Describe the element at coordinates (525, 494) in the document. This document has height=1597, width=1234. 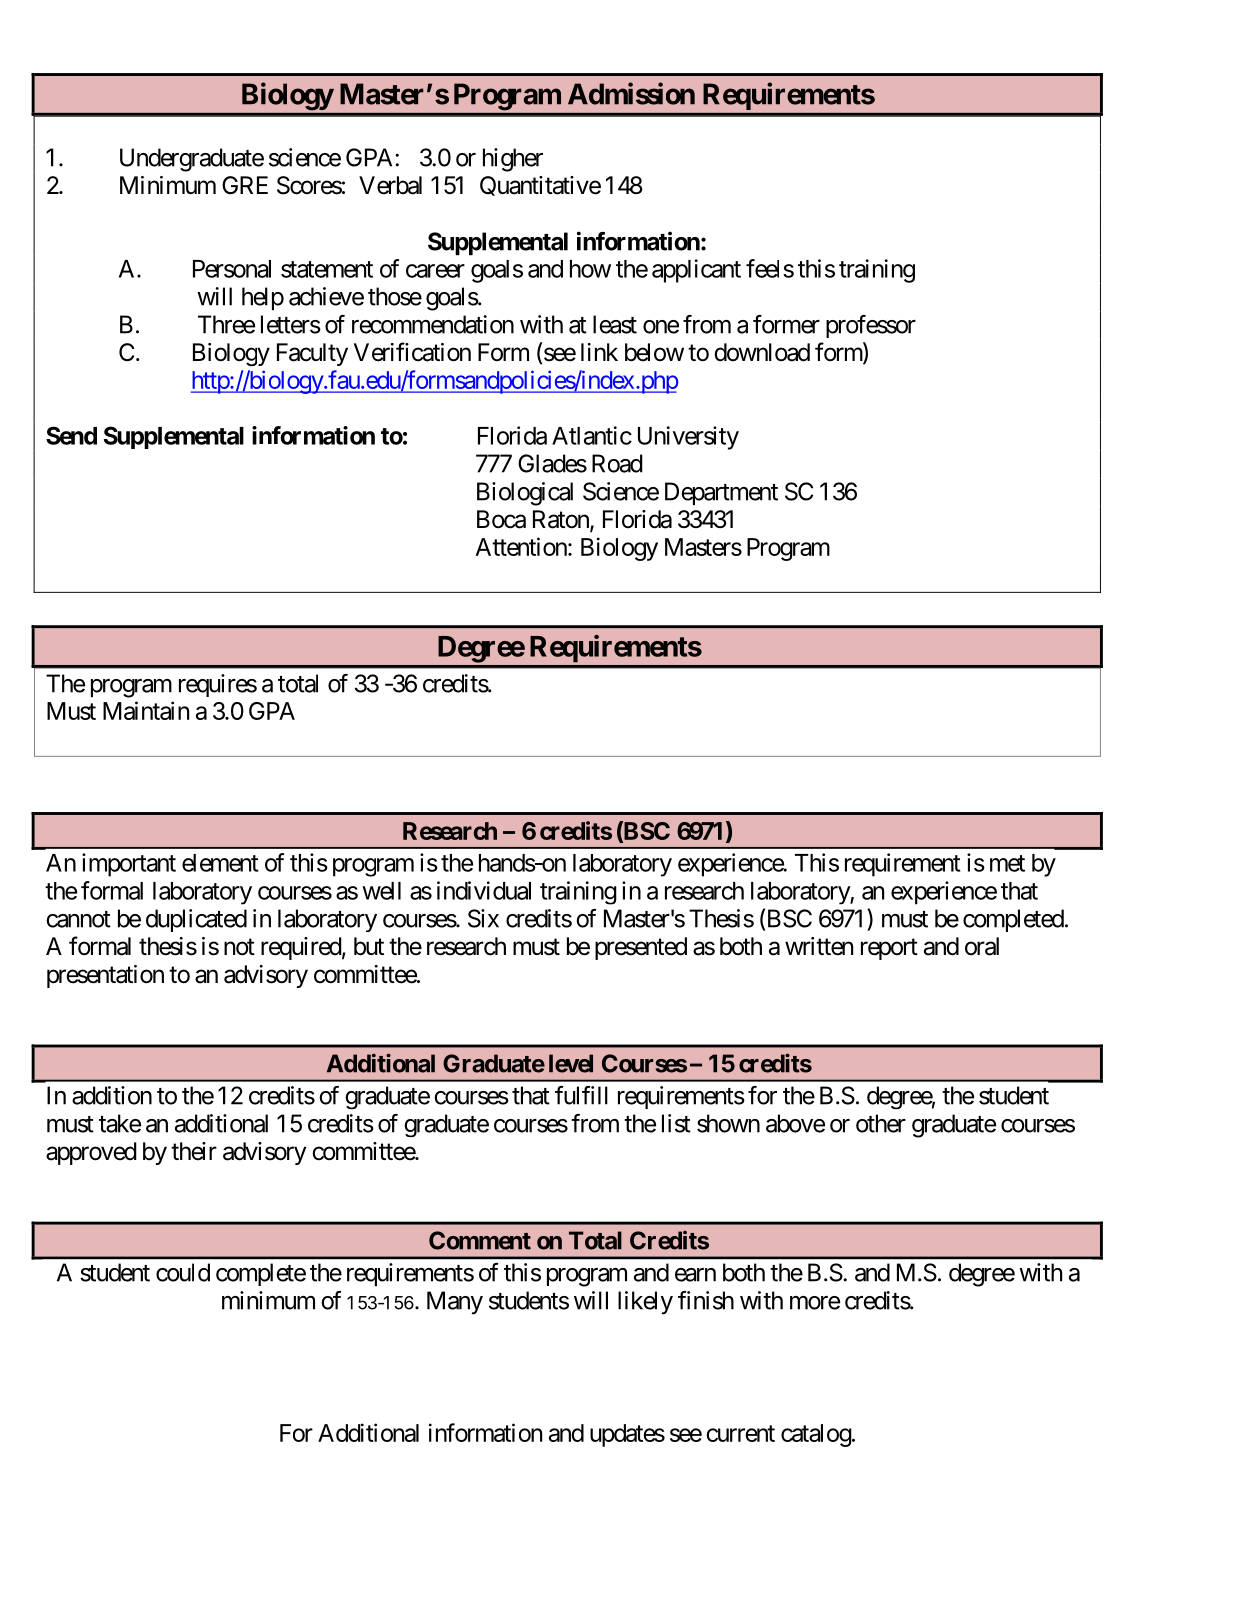
I see `Biological` at that location.
